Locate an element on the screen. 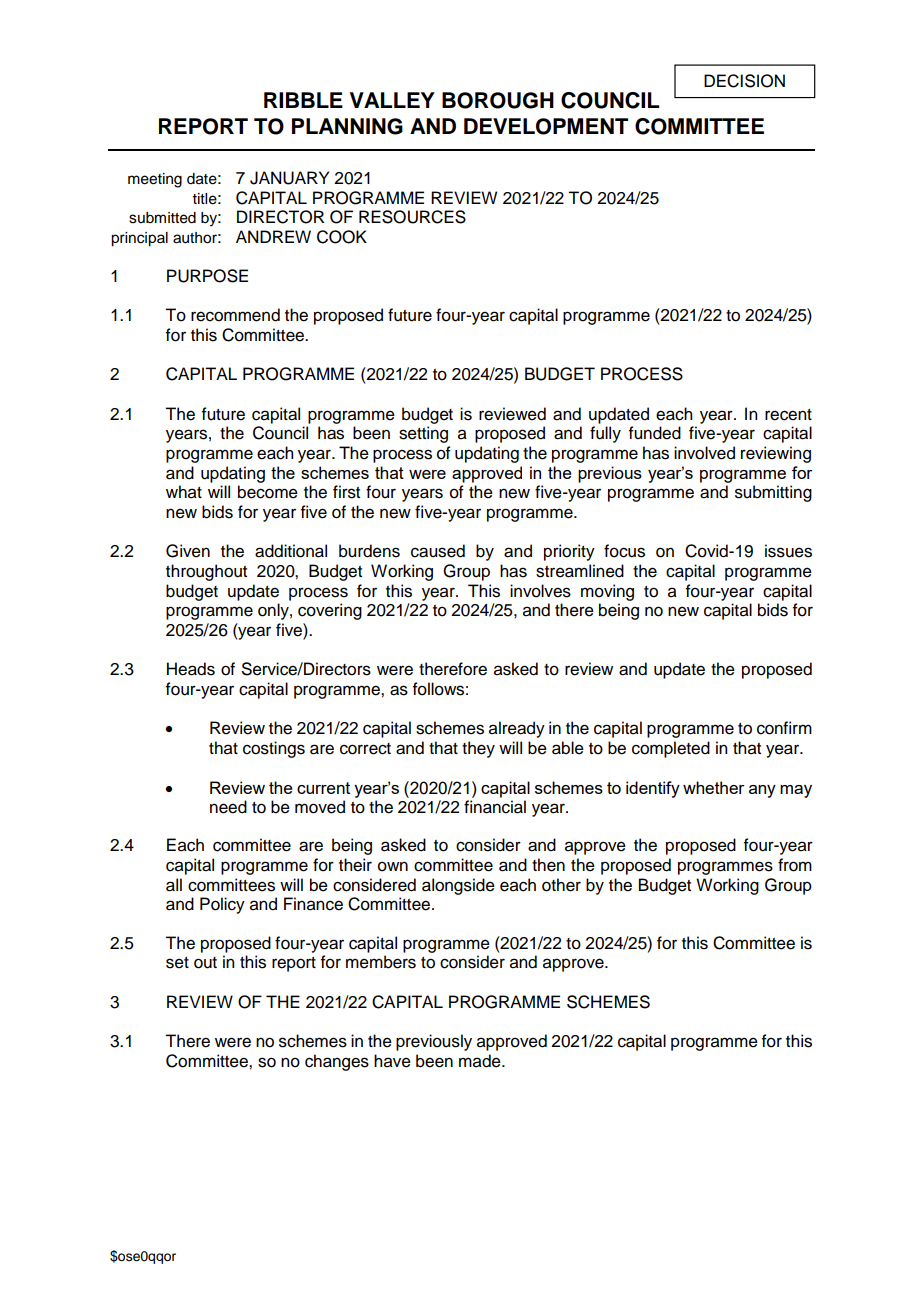 The image size is (924, 1308). they is located at coordinates (478, 749).
